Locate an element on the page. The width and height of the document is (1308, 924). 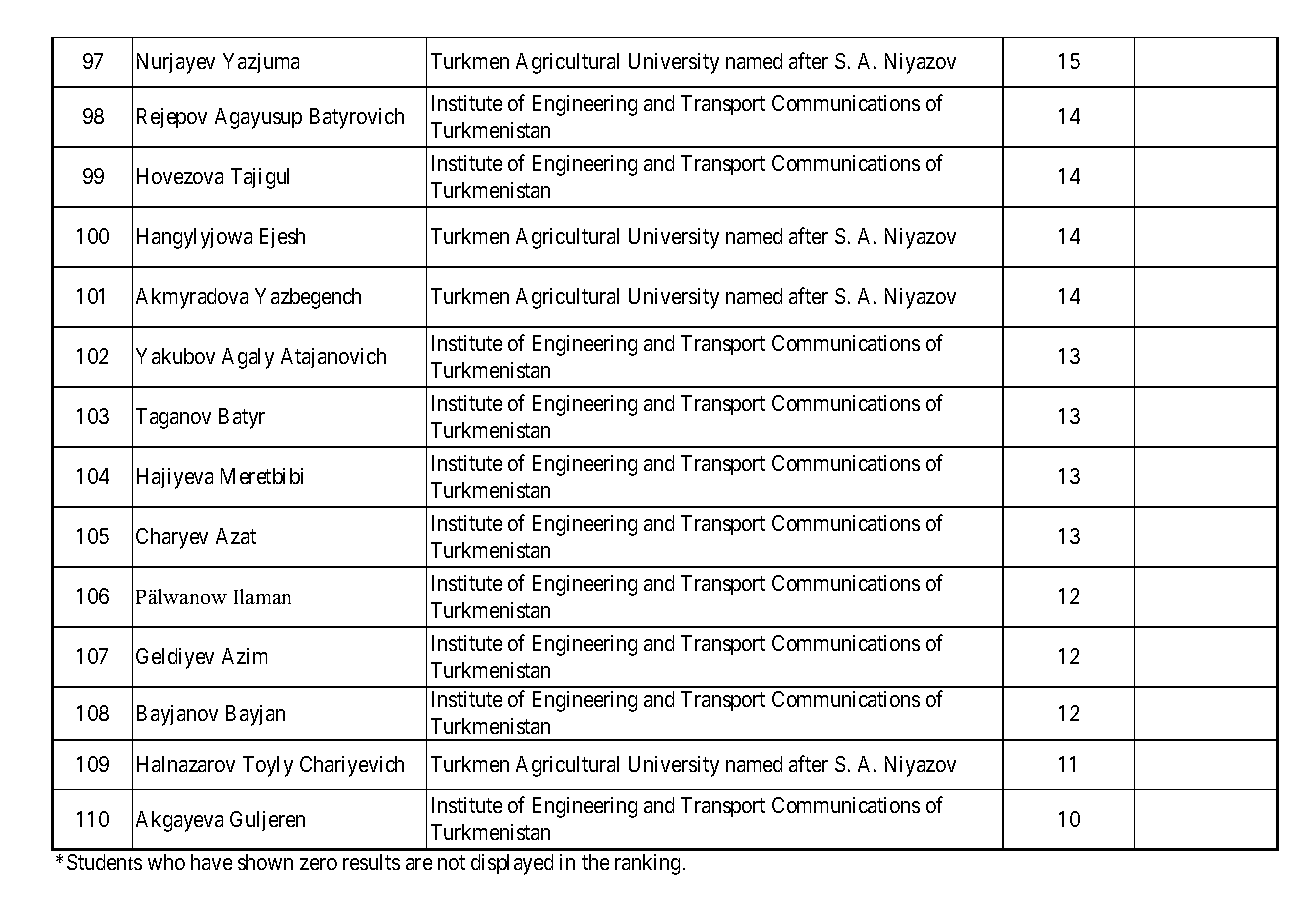
ranking is located at coordinates (647, 864).
